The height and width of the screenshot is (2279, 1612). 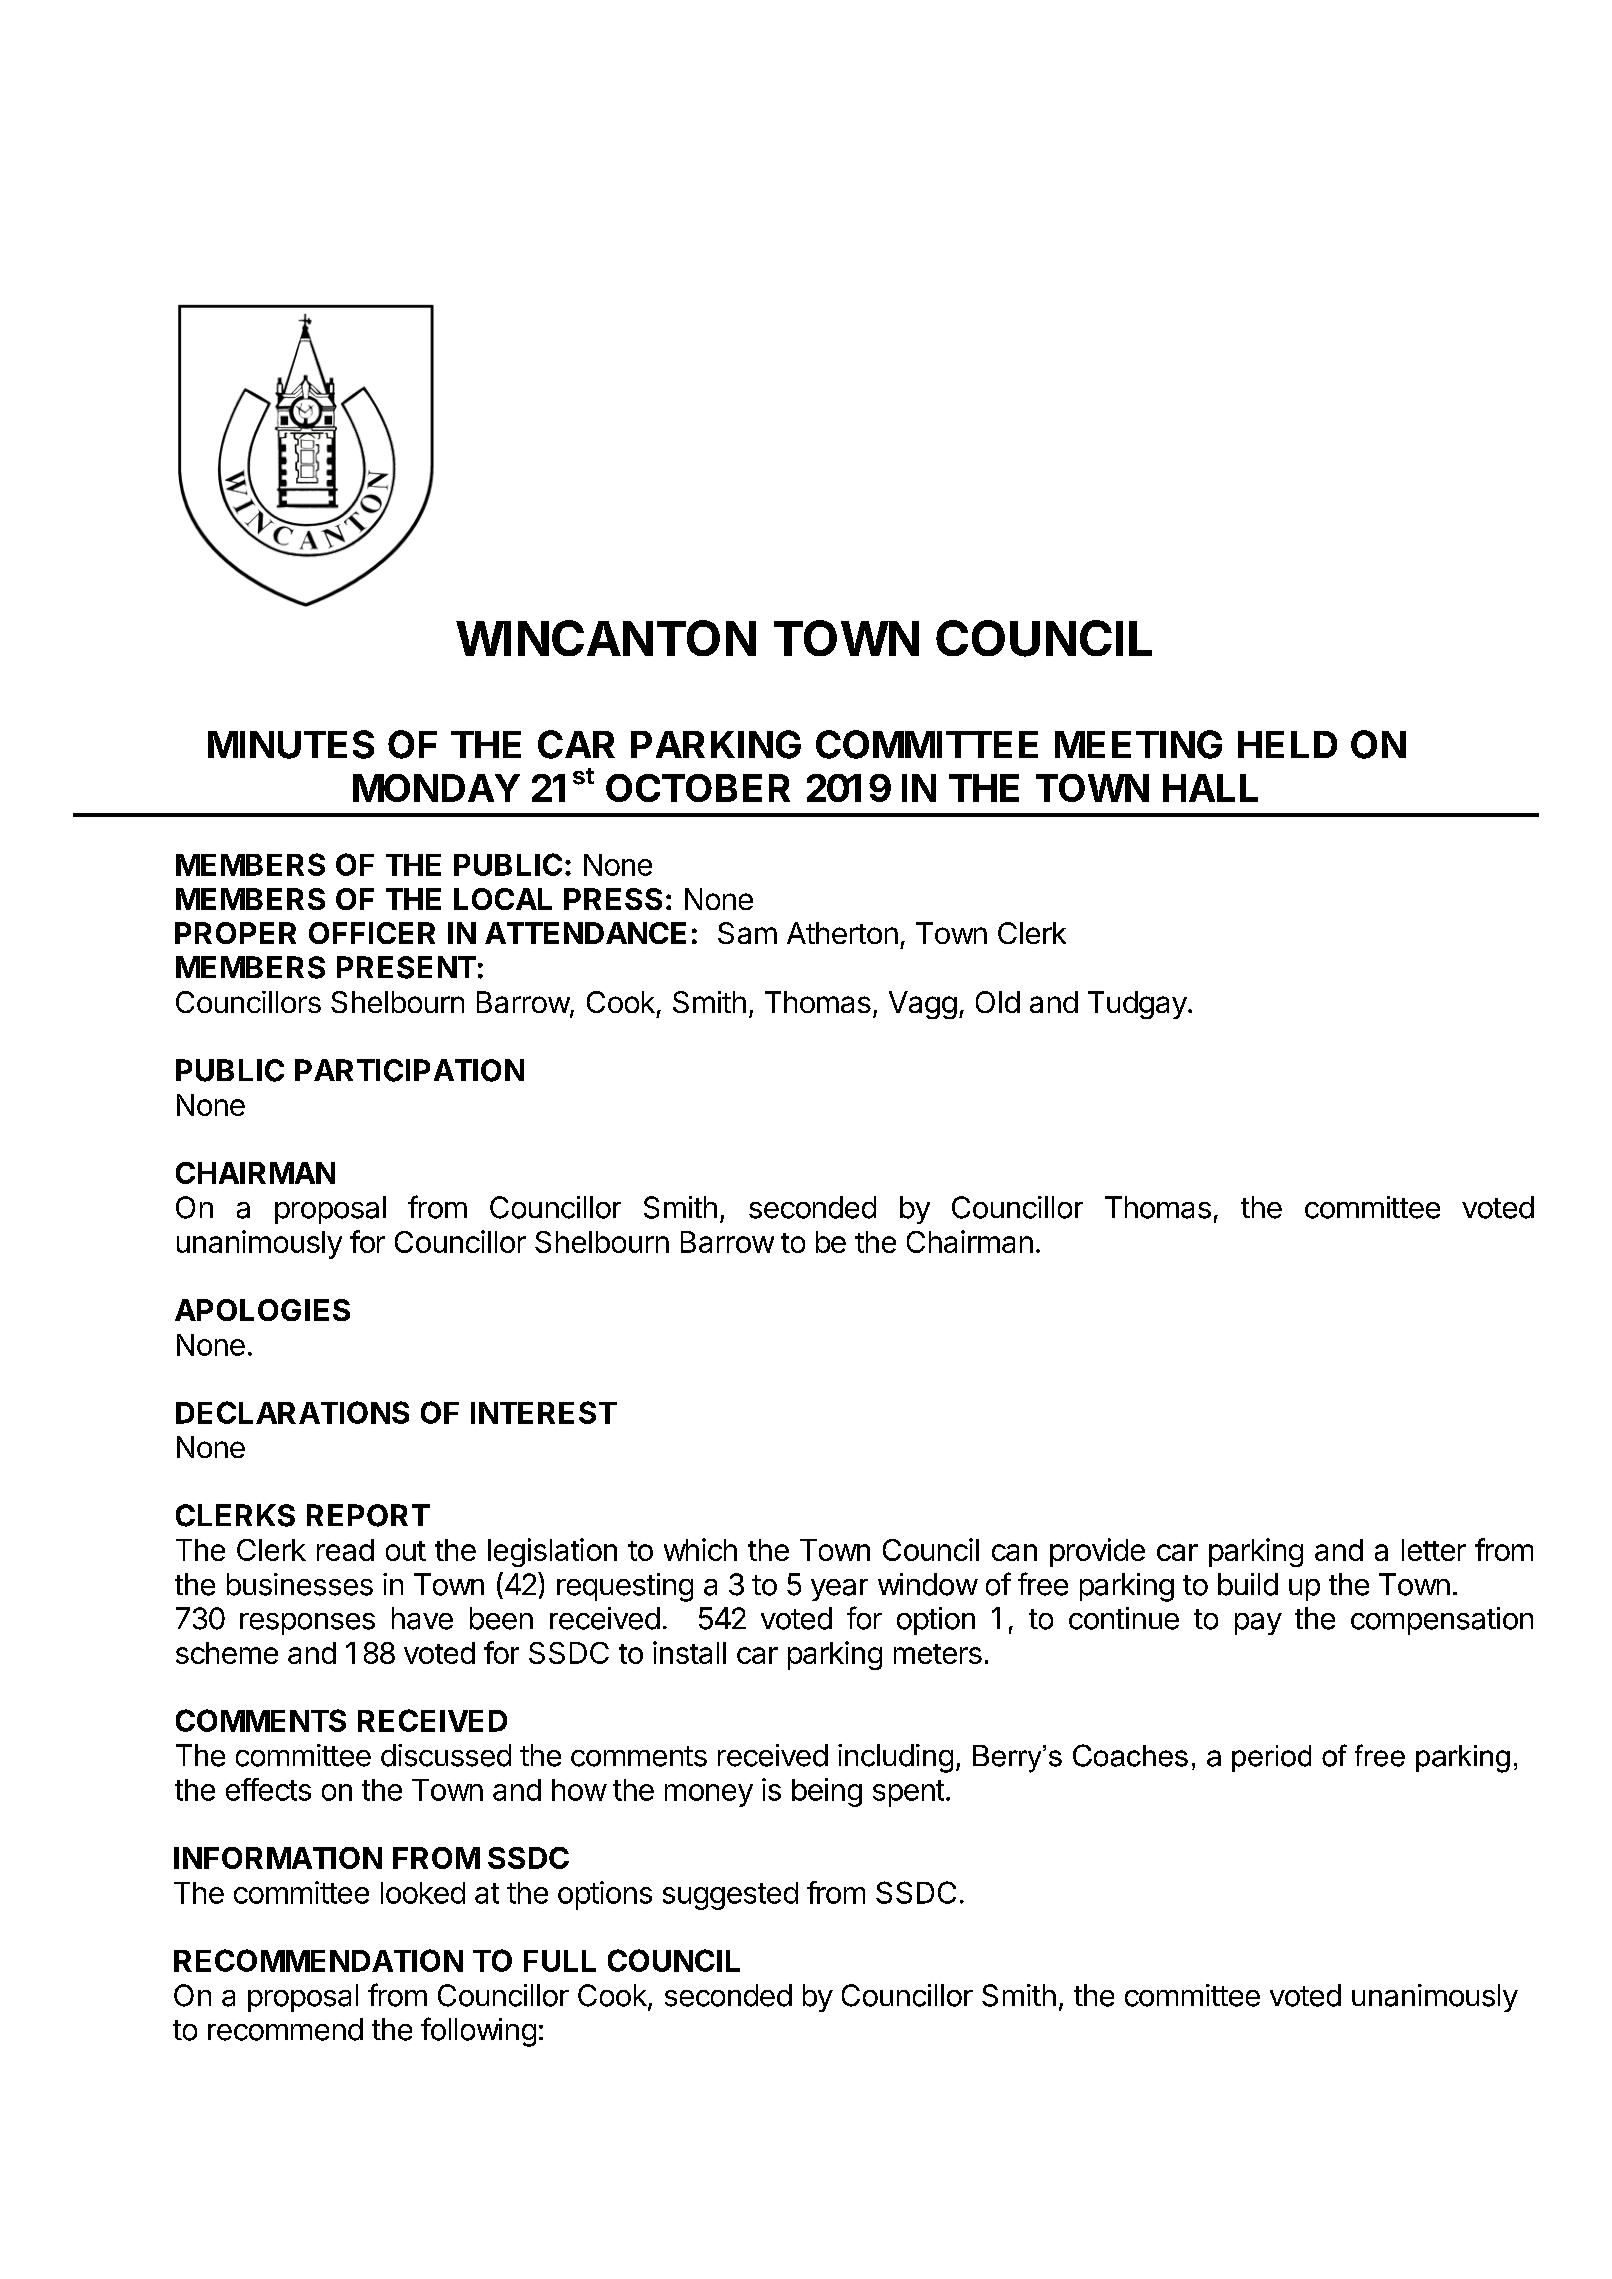 What do you see at coordinates (998, 1002) in the screenshot?
I see `Old` at bounding box center [998, 1002].
